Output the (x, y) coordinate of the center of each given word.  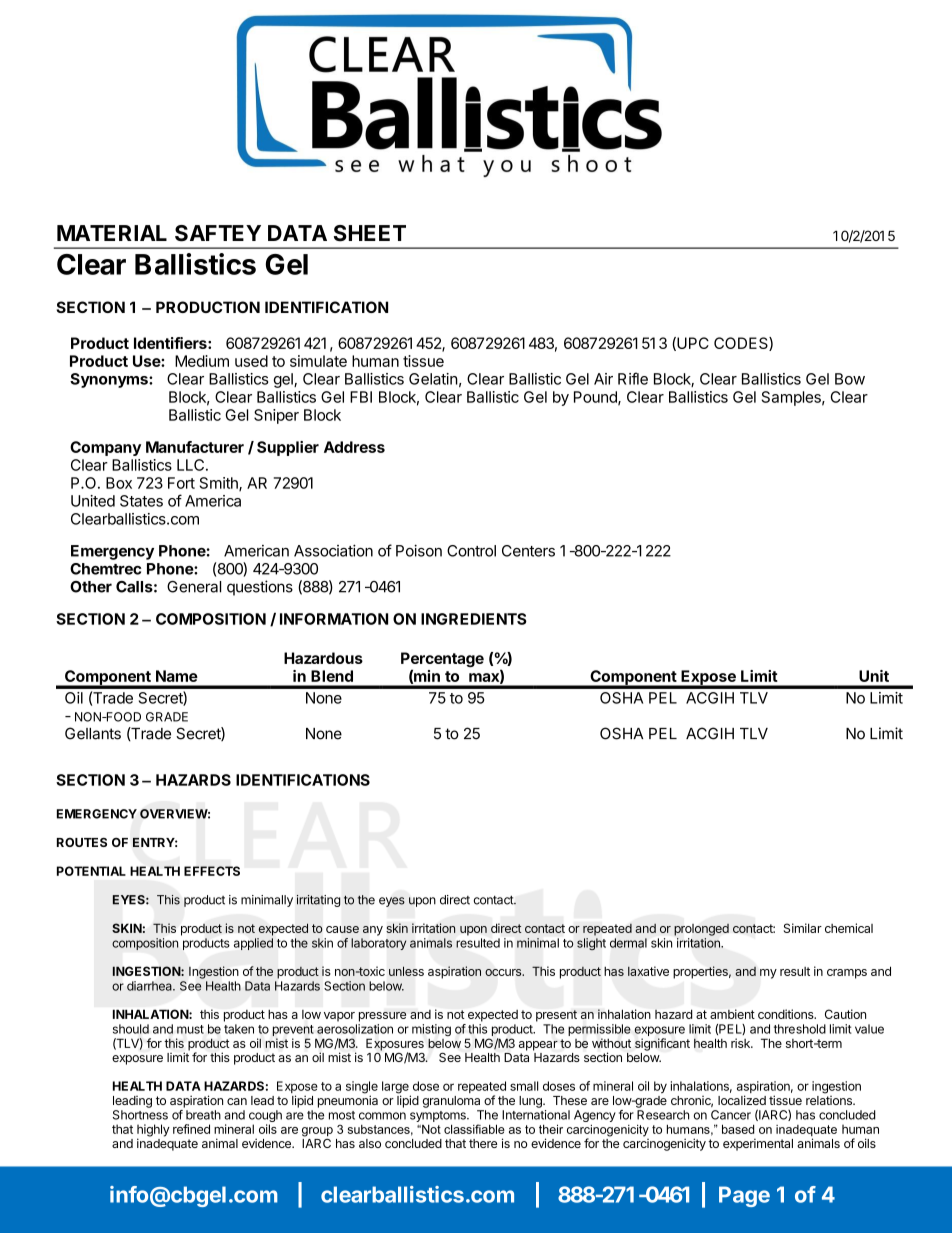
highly (153, 1131)
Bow (850, 379)
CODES (742, 344)
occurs (504, 972)
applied (253, 944)
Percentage (442, 661)
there (483, 1143)
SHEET (370, 233)
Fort (181, 483)
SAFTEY (218, 233)
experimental (758, 1144)
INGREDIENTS (474, 619)
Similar (803, 928)
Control (471, 551)
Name (177, 676)
